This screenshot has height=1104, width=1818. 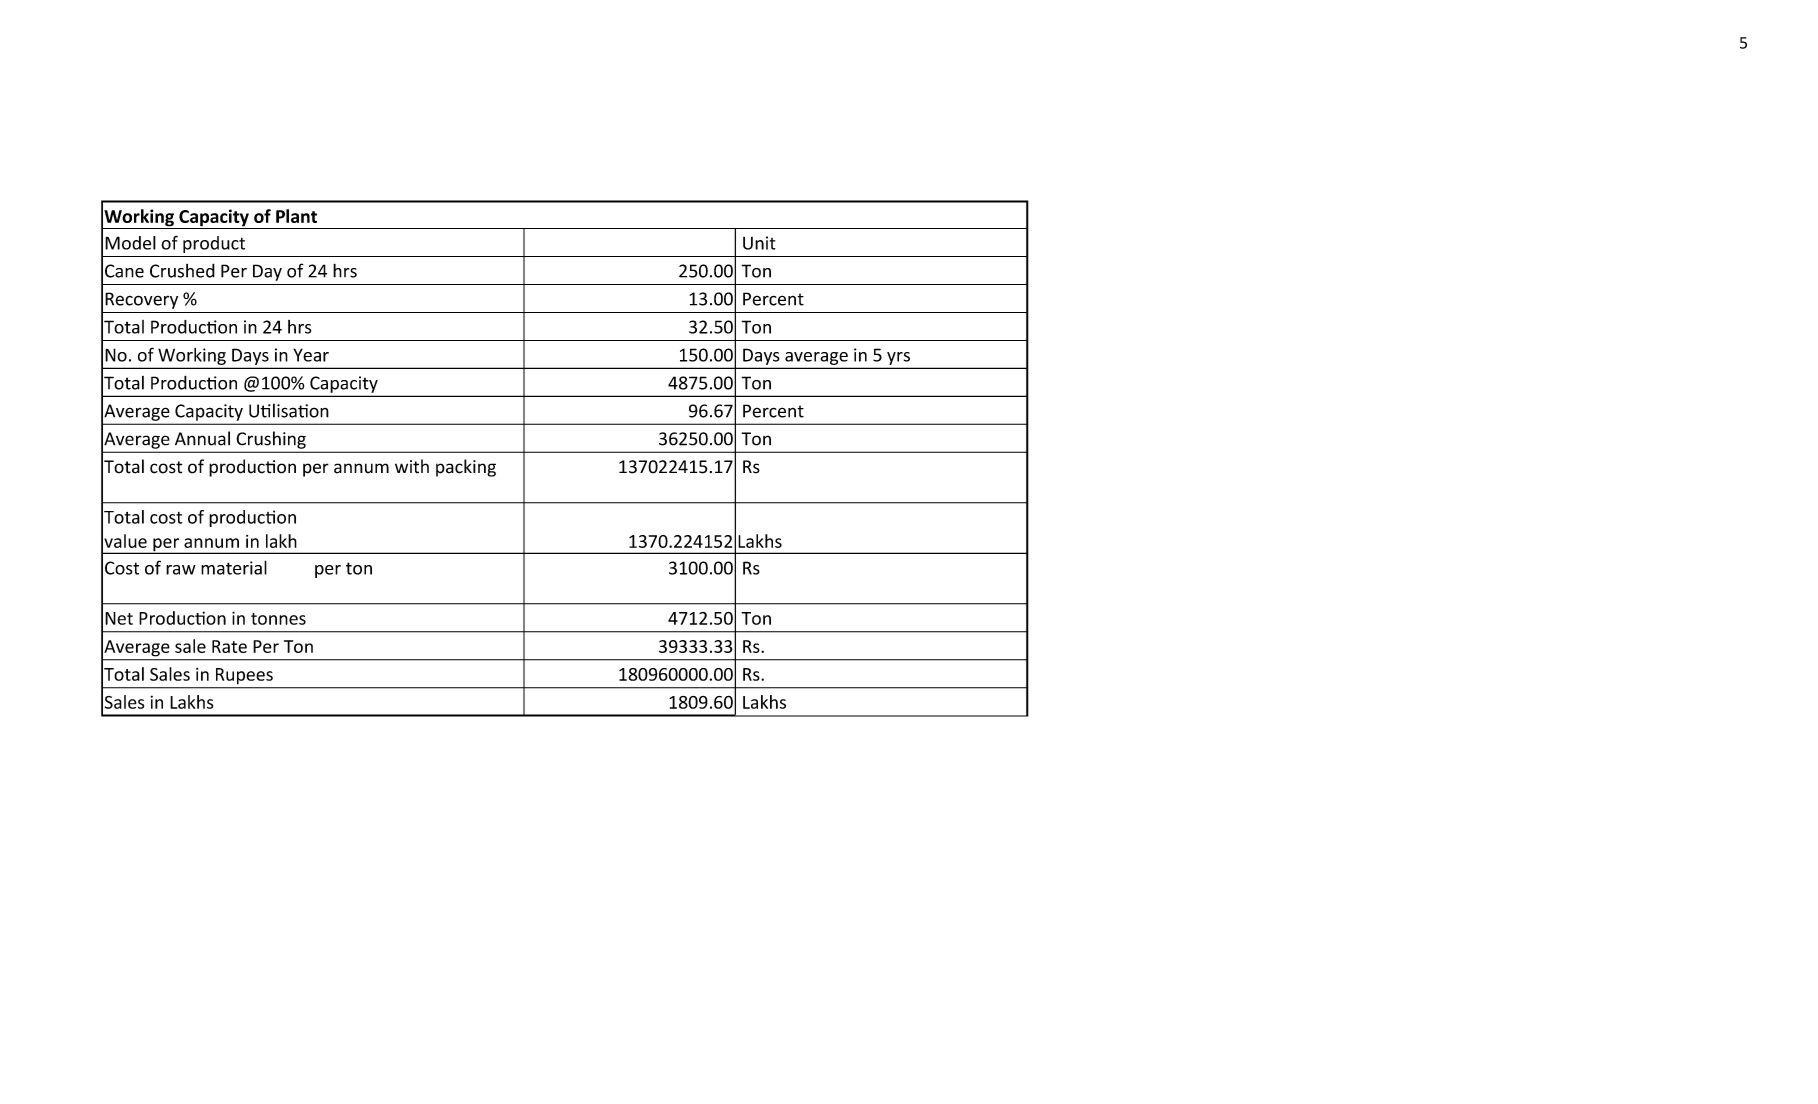 I want to click on yrs, so click(x=898, y=358).
